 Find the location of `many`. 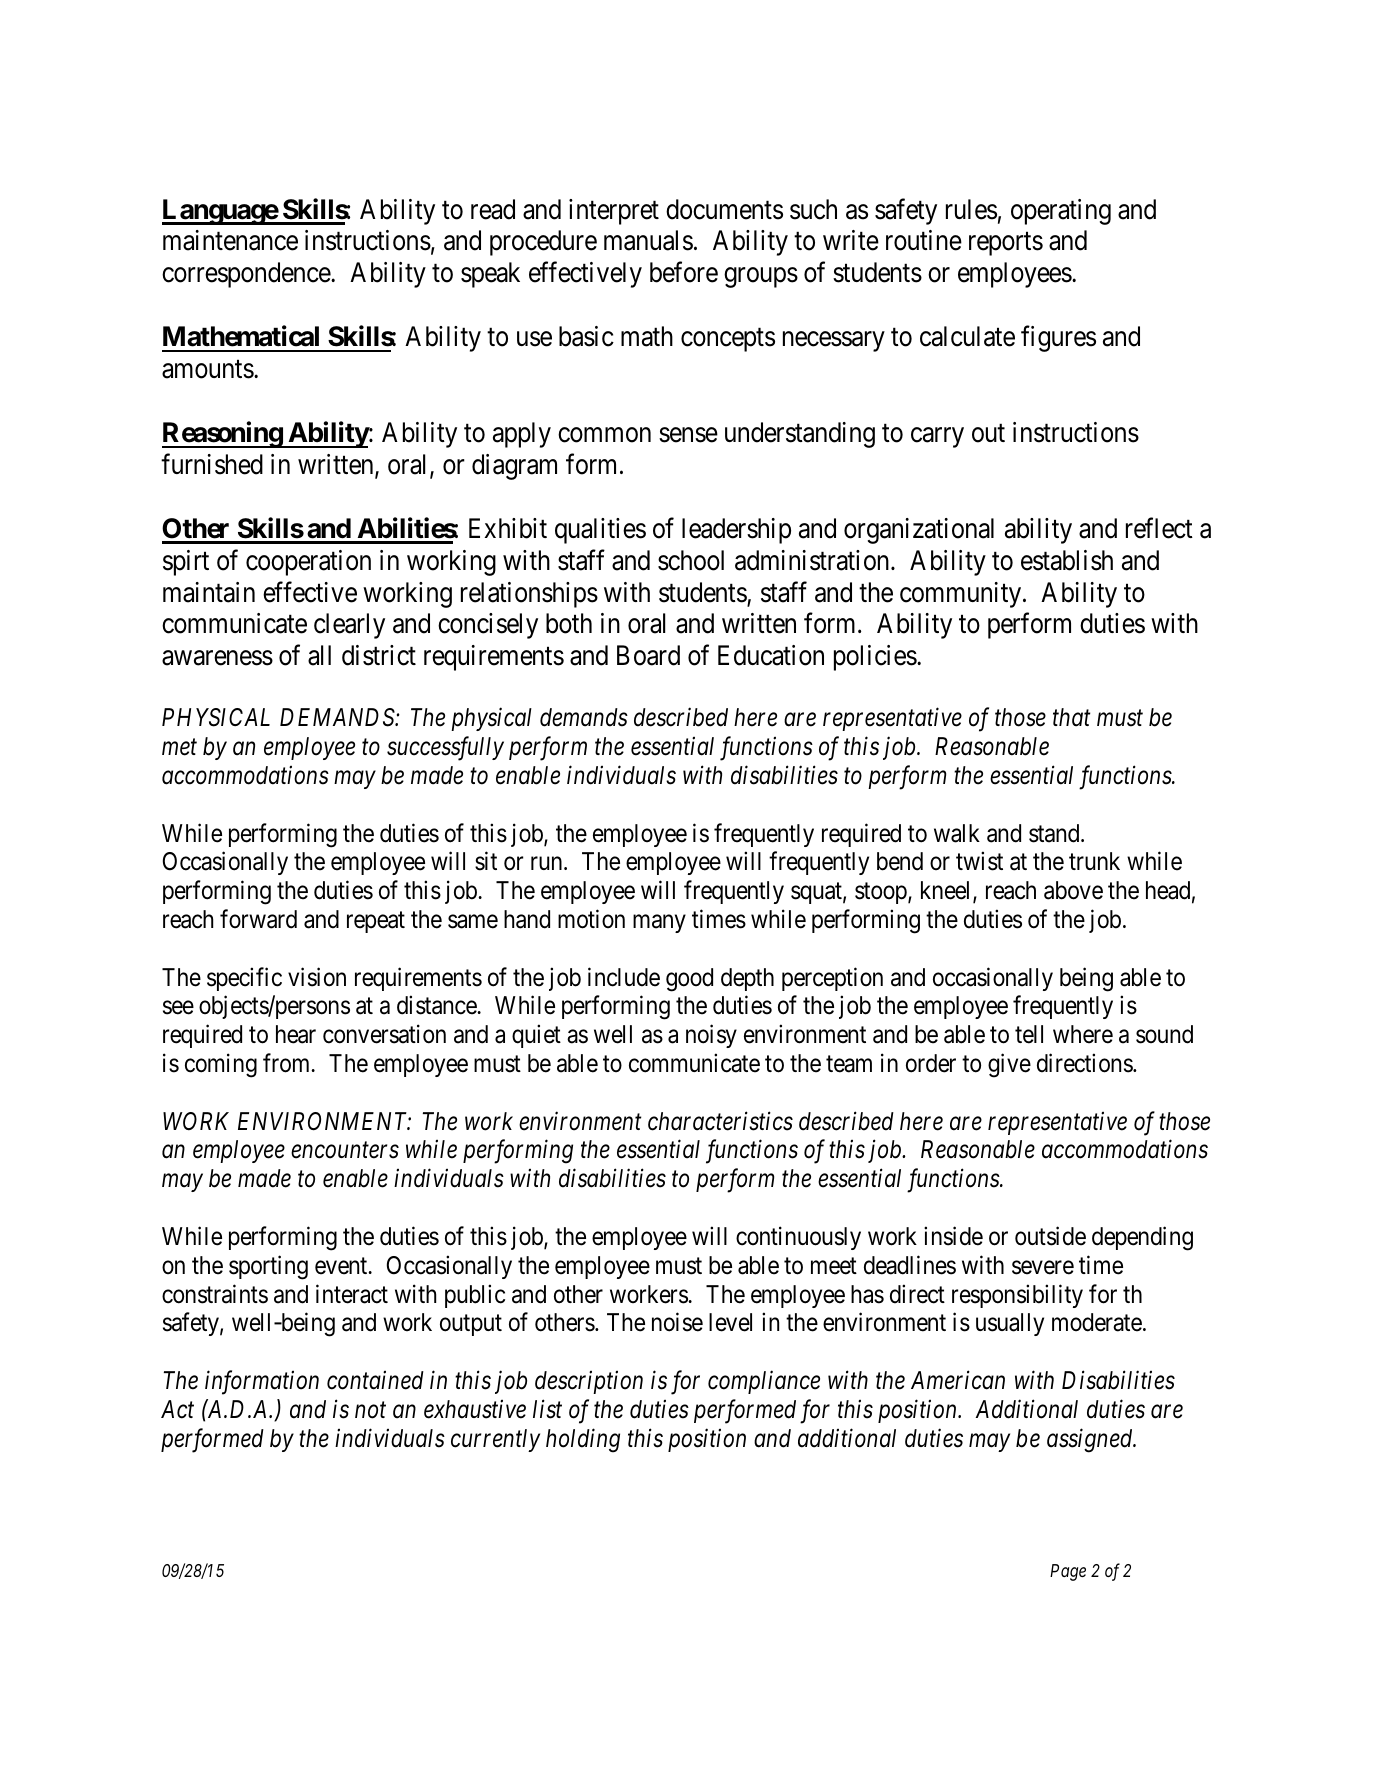

many is located at coordinates (659, 924).
